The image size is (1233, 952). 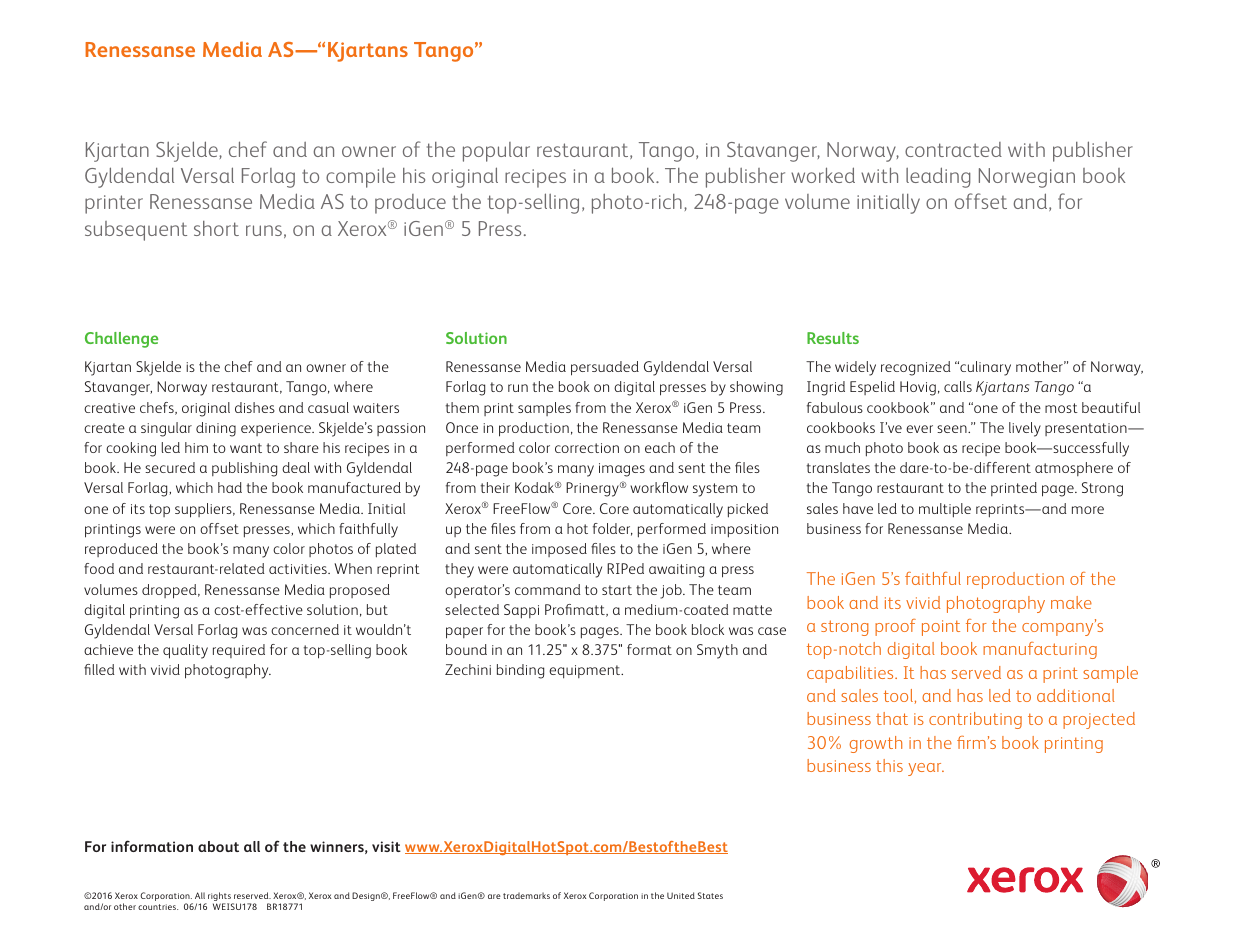 I want to click on Challenge, so click(x=121, y=340).
